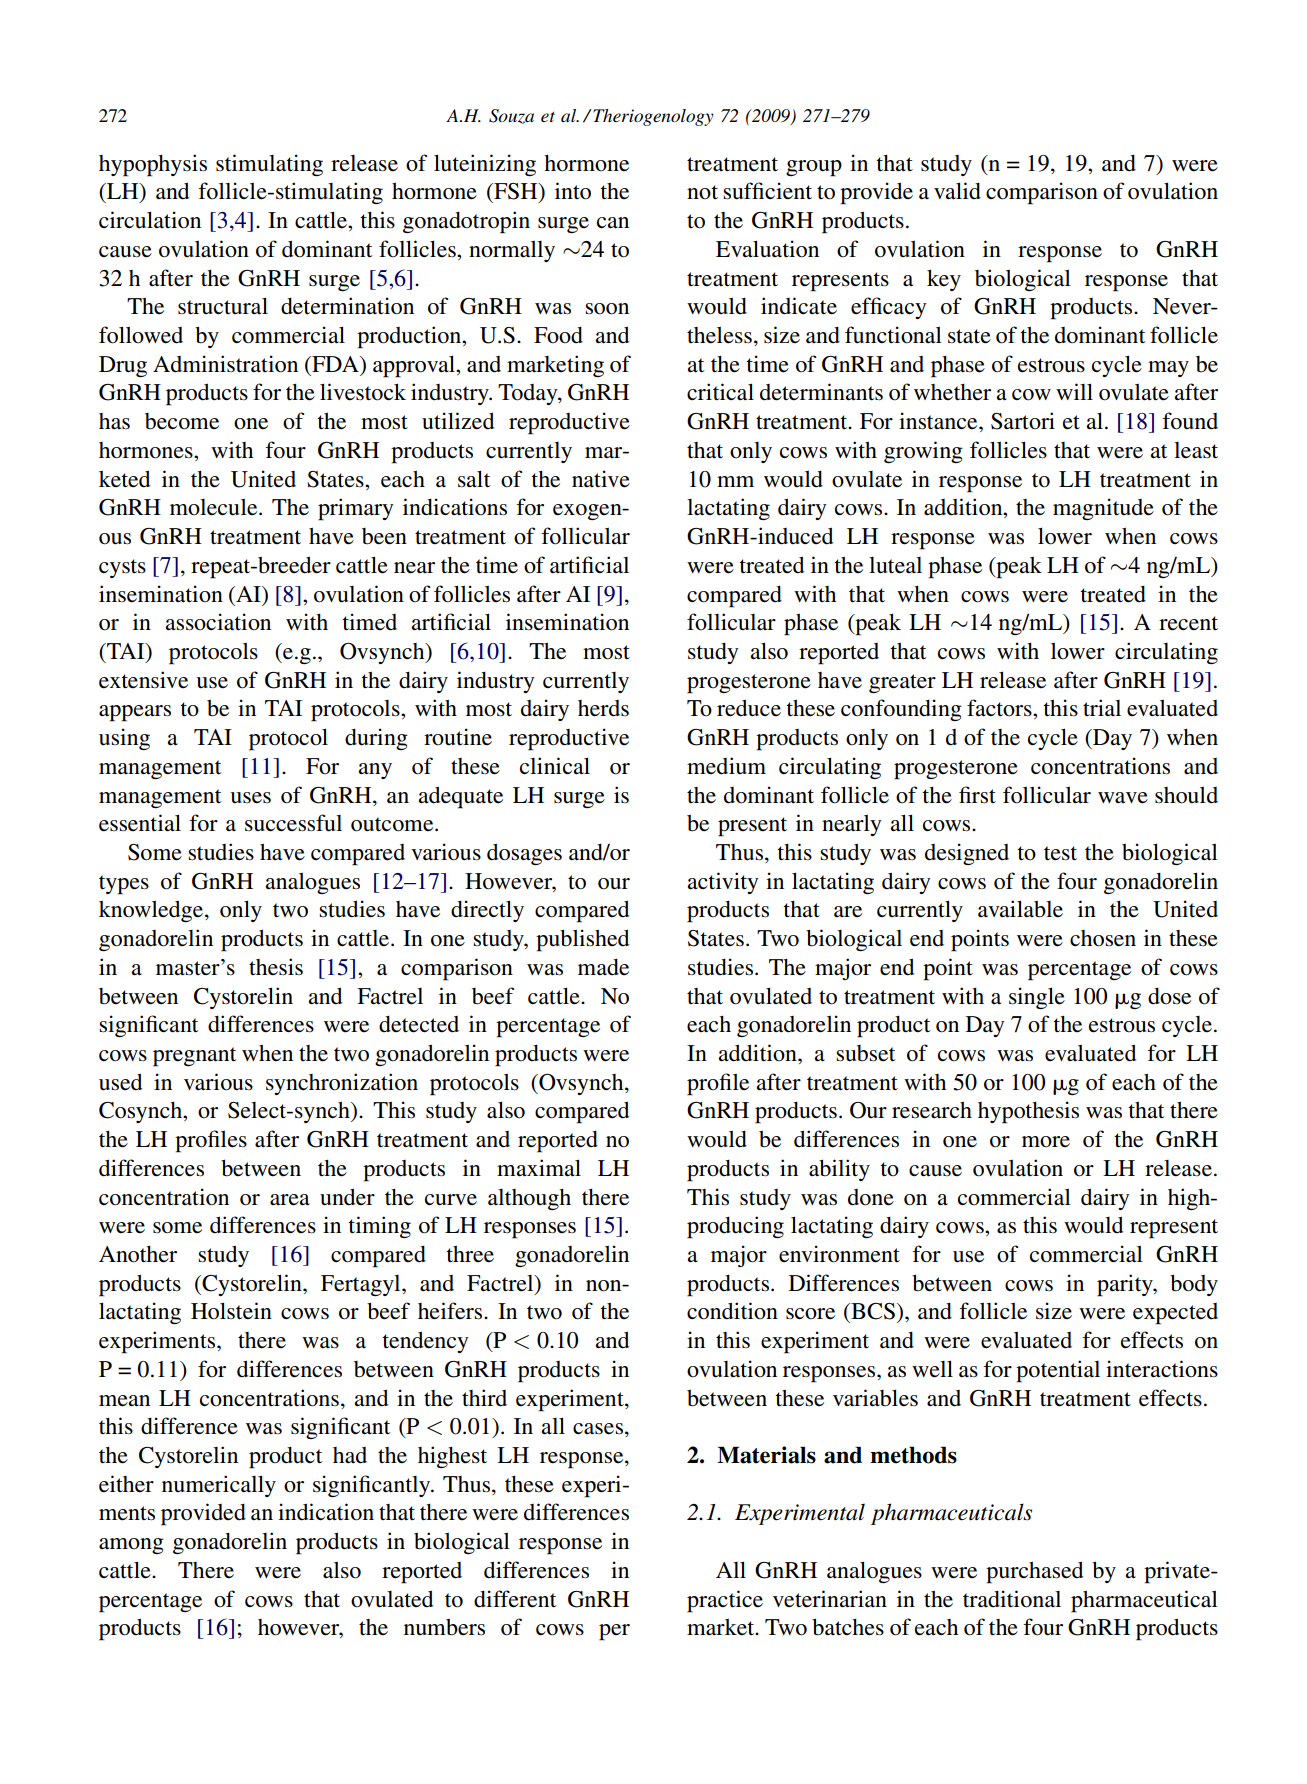 Image resolution: width=1307 pixels, height=1784 pixels. What do you see at coordinates (293, 823) in the document?
I see `successful` at bounding box center [293, 823].
